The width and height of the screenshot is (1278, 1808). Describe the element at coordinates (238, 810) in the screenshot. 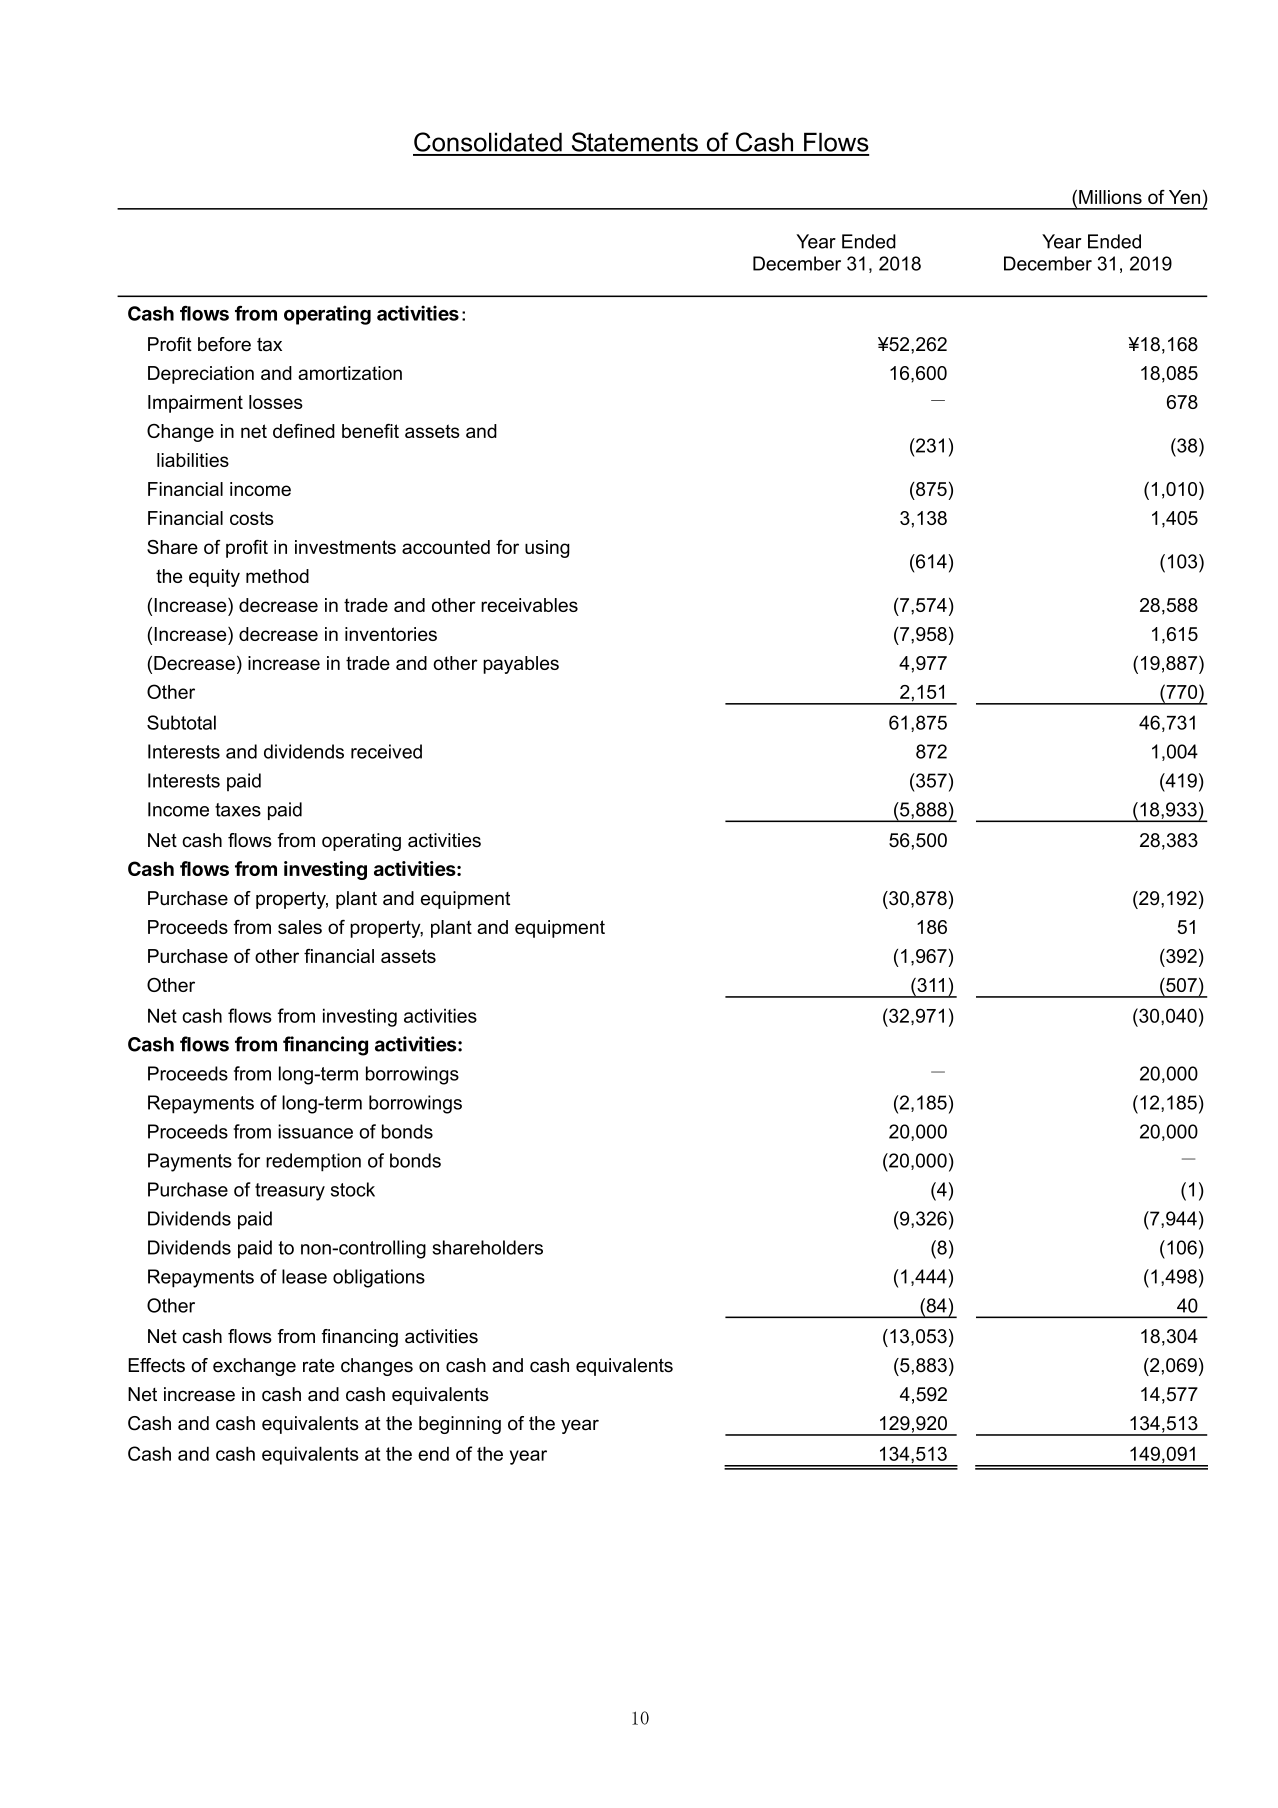

I see `taxes` at that location.
